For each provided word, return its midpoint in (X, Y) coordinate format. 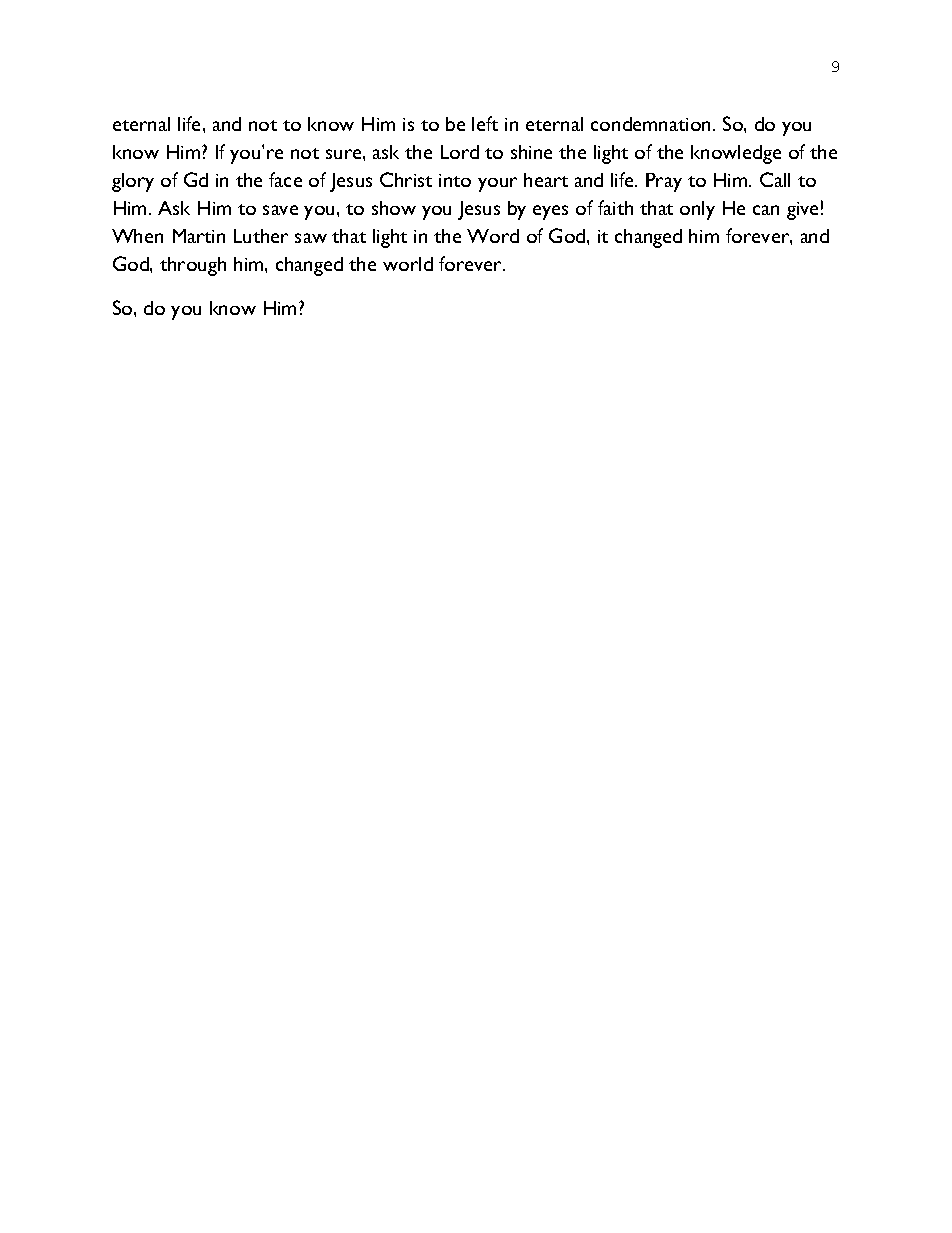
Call (775, 179)
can (766, 210)
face (285, 179)
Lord (460, 152)
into (455, 180)
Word (493, 236)
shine (531, 152)
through (193, 266)
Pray (664, 182)
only (697, 210)
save (280, 210)
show (394, 208)
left (485, 123)
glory (133, 182)
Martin (199, 236)
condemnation (650, 124)
